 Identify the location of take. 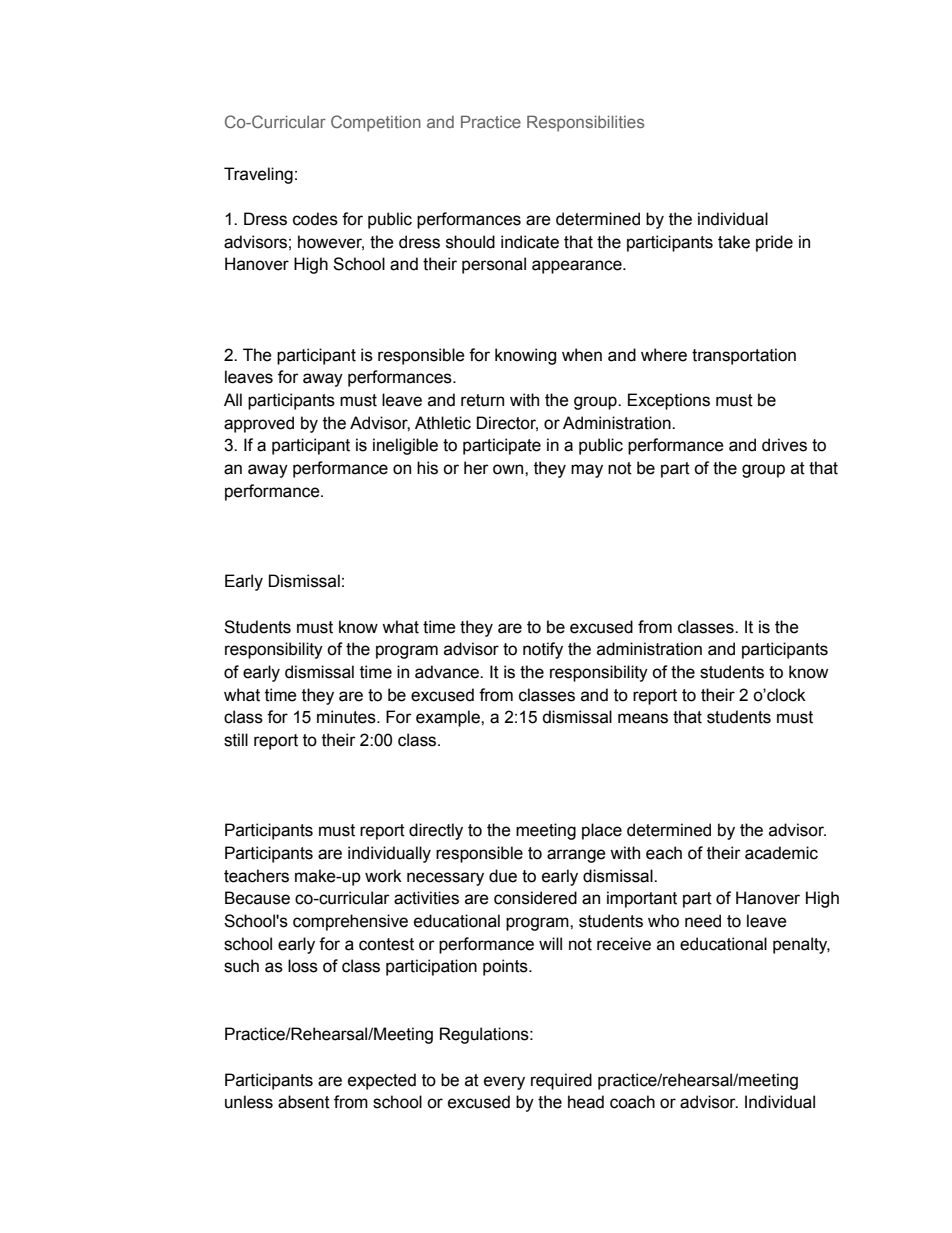
(734, 242).
